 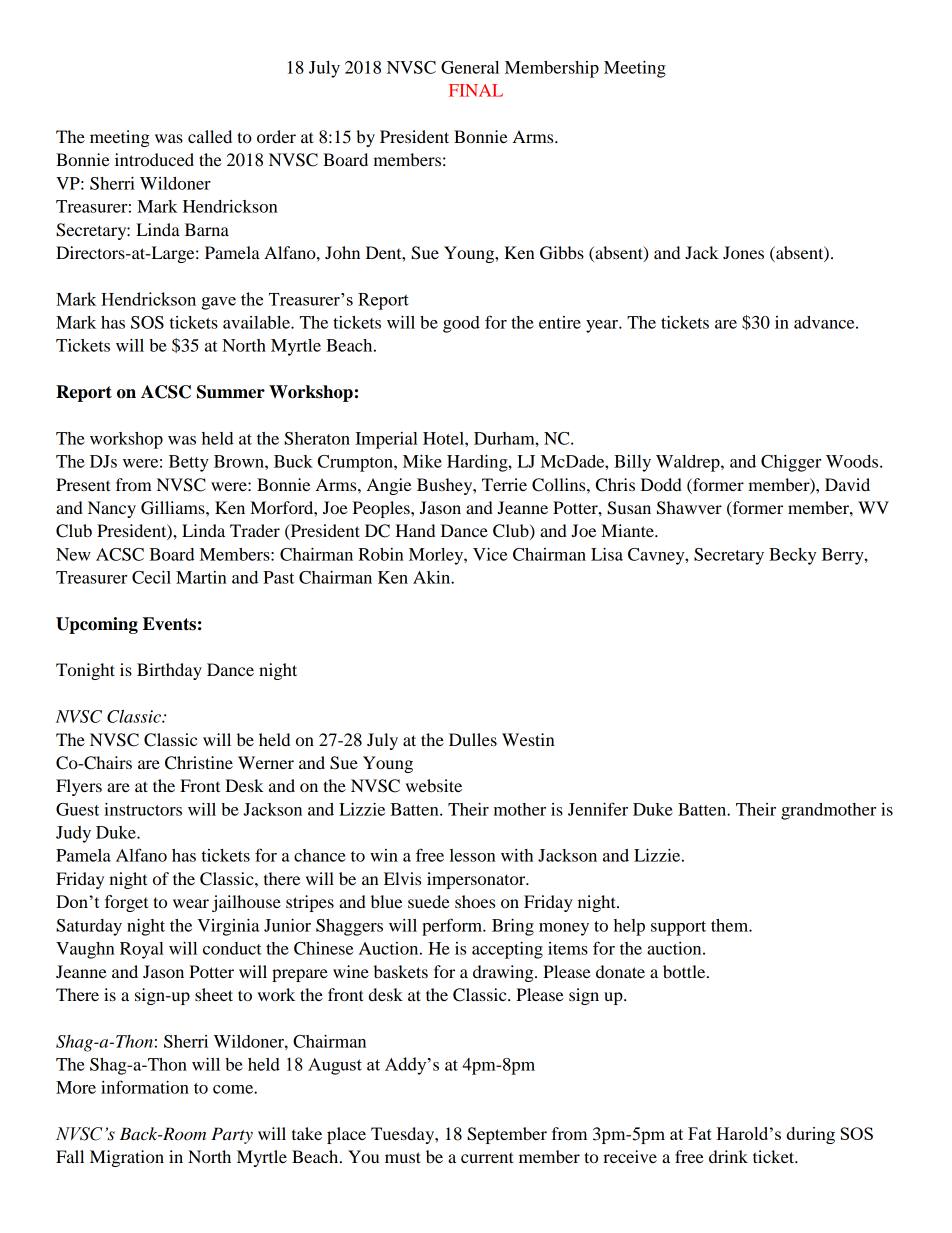 I want to click on Chigger, so click(x=791, y=463).
